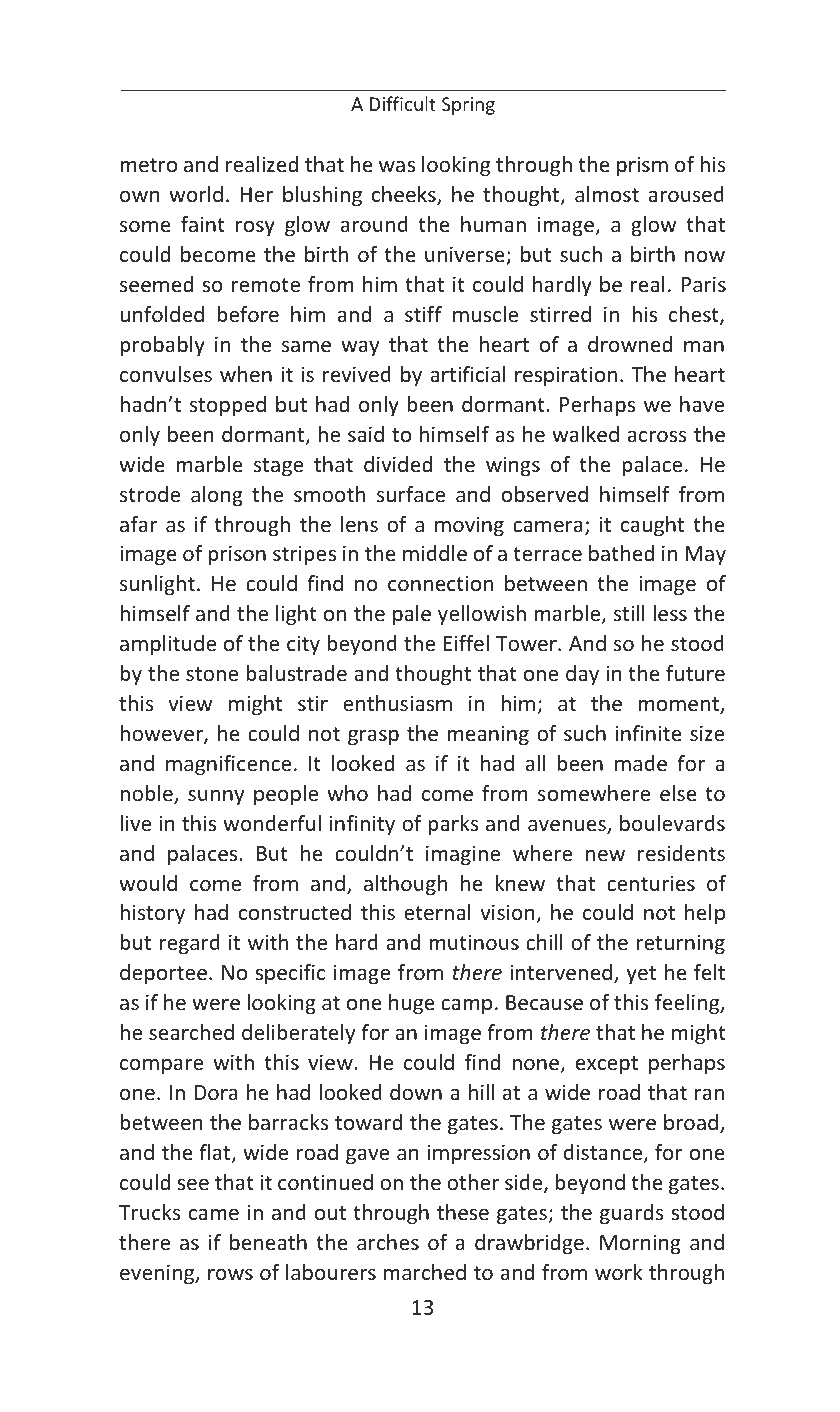 Image resolution: width=840 pixels, height=1412 pixels. What do you see at coordinates (412, 1004) in the screenshot?
I see `huge` at bounding box center [412, 1004].
